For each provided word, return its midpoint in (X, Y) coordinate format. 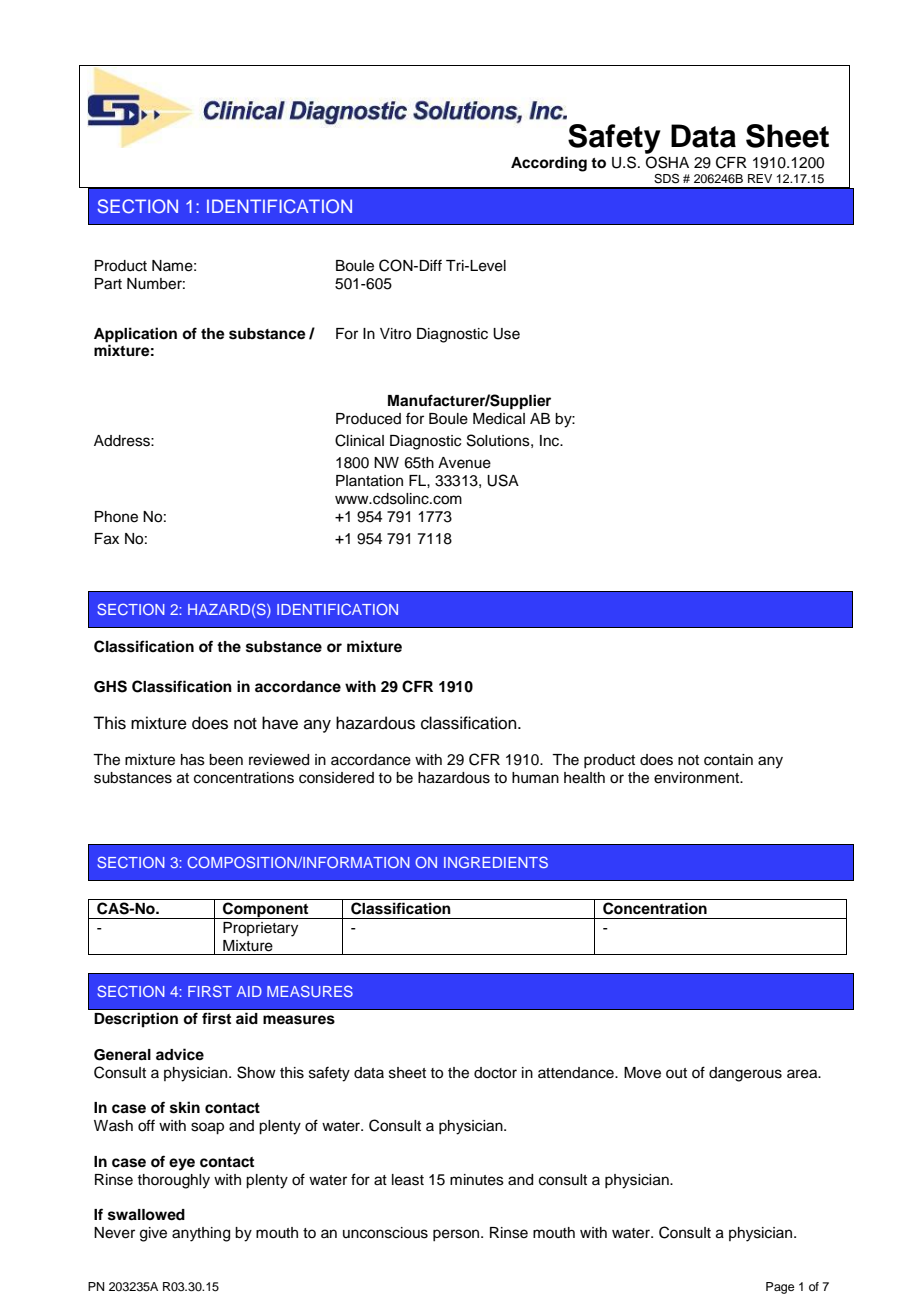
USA (503, 480)
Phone (116, 517)
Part (108, 284)
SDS (666, 179)
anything (201, 1234)
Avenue (464, 463)
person (457, 1235)
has (193, 760)
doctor (495, 1073)
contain (728, 760)
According (549, 164)
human (535, 778)
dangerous (745, 1074)
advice (180, 1054)
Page (780, 1288)
